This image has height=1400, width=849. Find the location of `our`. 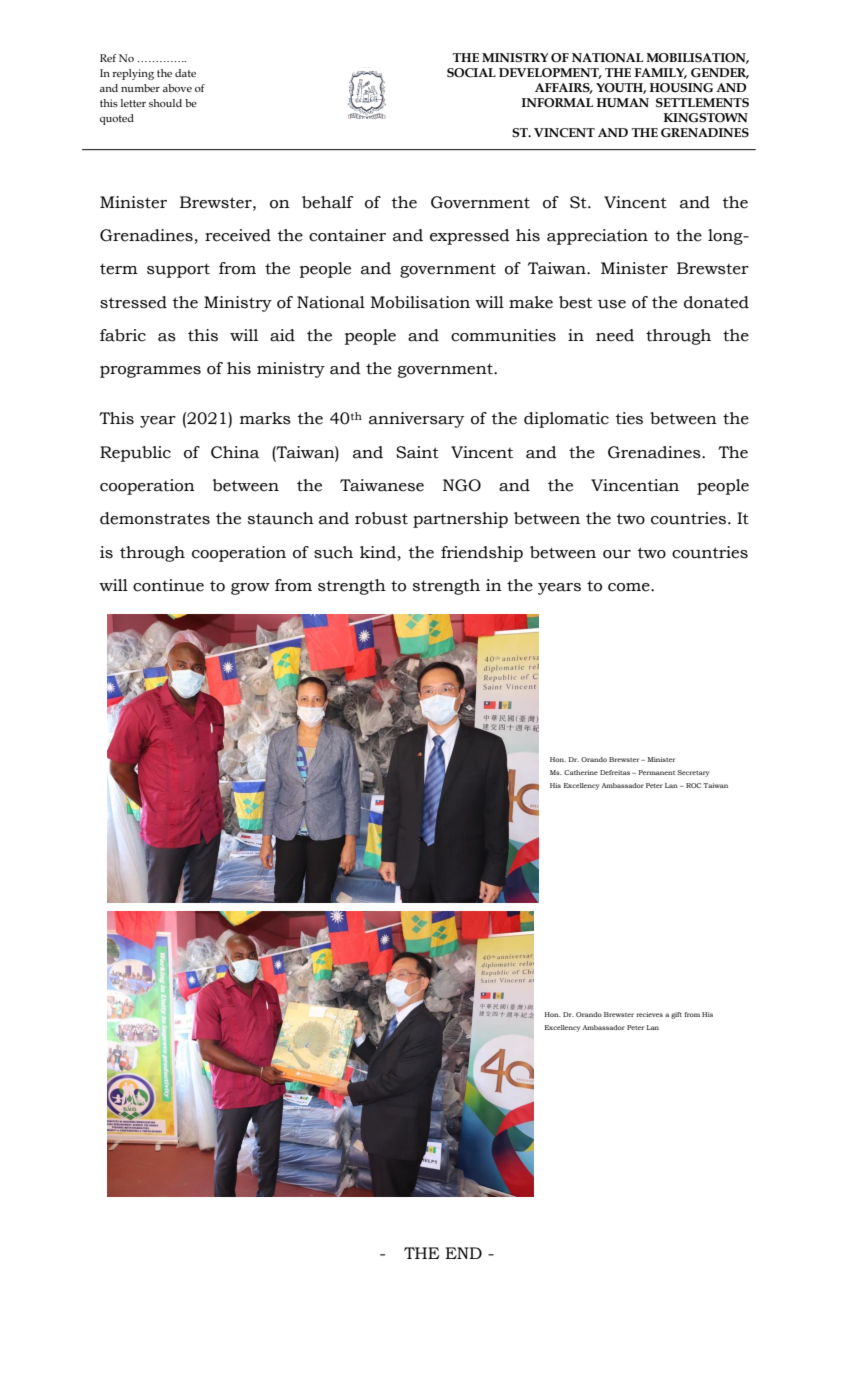

our is located at coordinates (617, 554).
